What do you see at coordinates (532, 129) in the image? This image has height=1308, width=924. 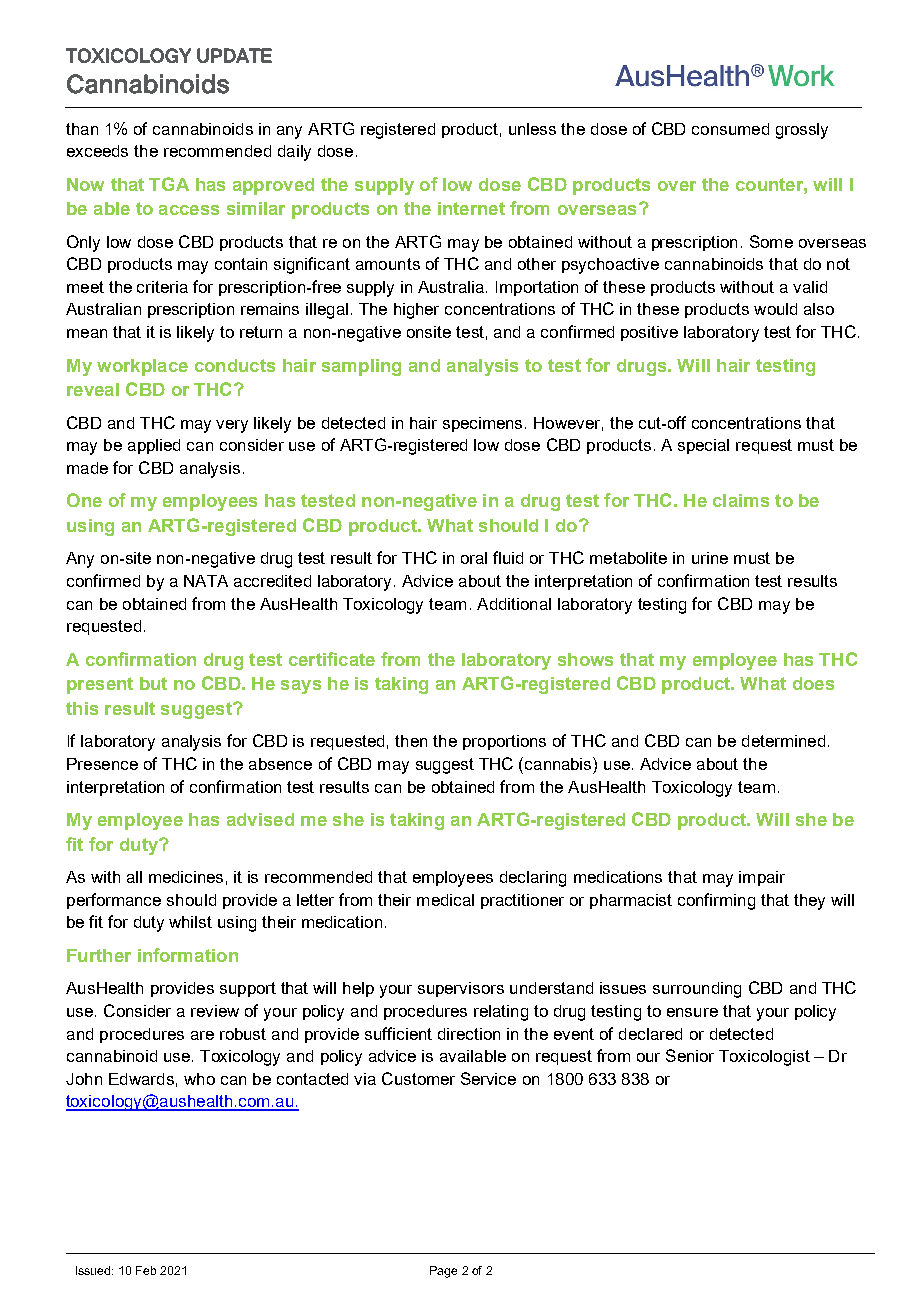 I see `unless` at bounding box center [532, 129].
